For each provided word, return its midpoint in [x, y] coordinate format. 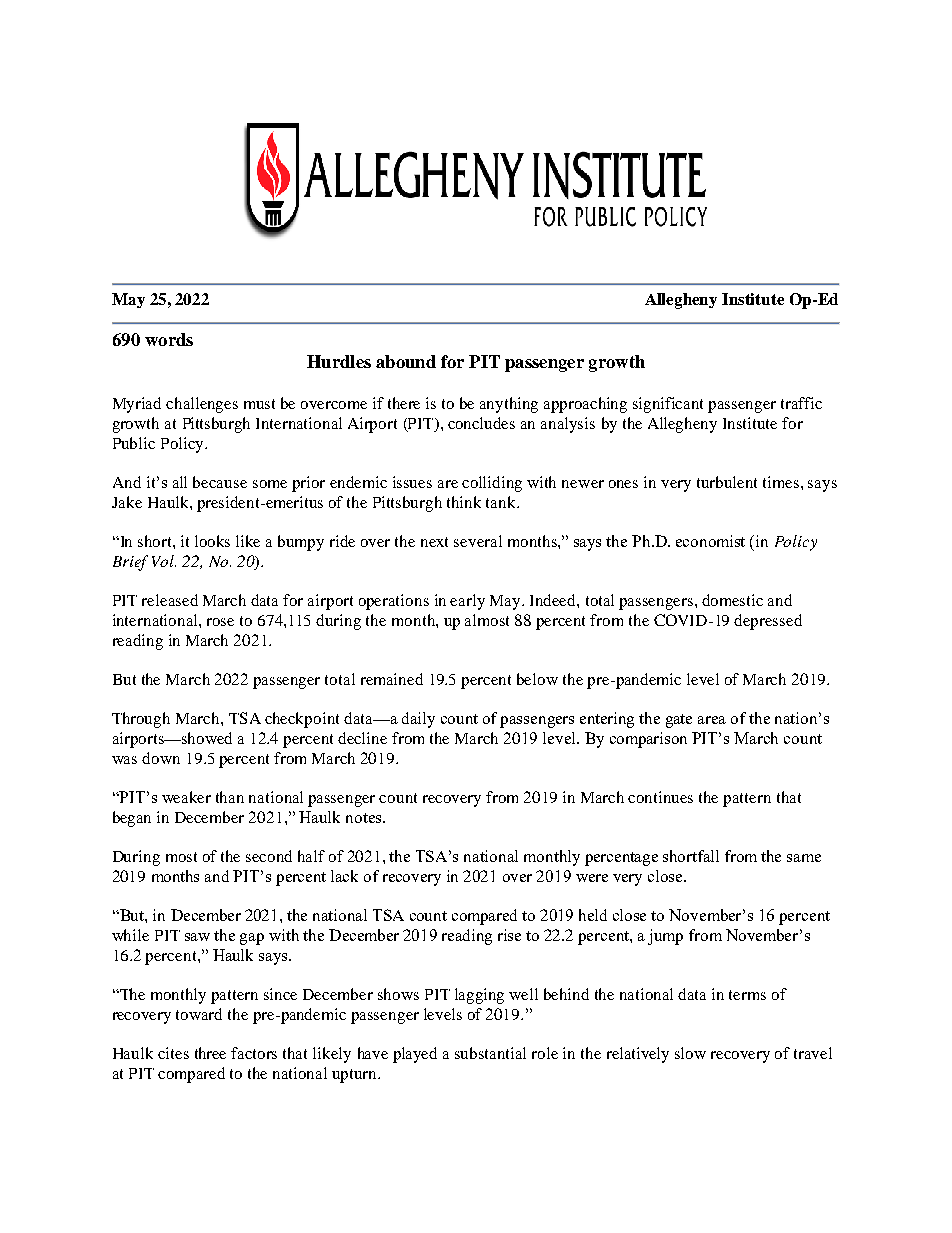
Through [141, 720]
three [210, 1053]
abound [406, 361]
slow [690, 1053]
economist [710, 541]
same [804, 858]
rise [509, 935]
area [712, 720]
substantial [490, 1053]
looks [212, 541]
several [478, 541]
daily [418, 720]
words [169, 339]
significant [668, 405]
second [269, 856]
